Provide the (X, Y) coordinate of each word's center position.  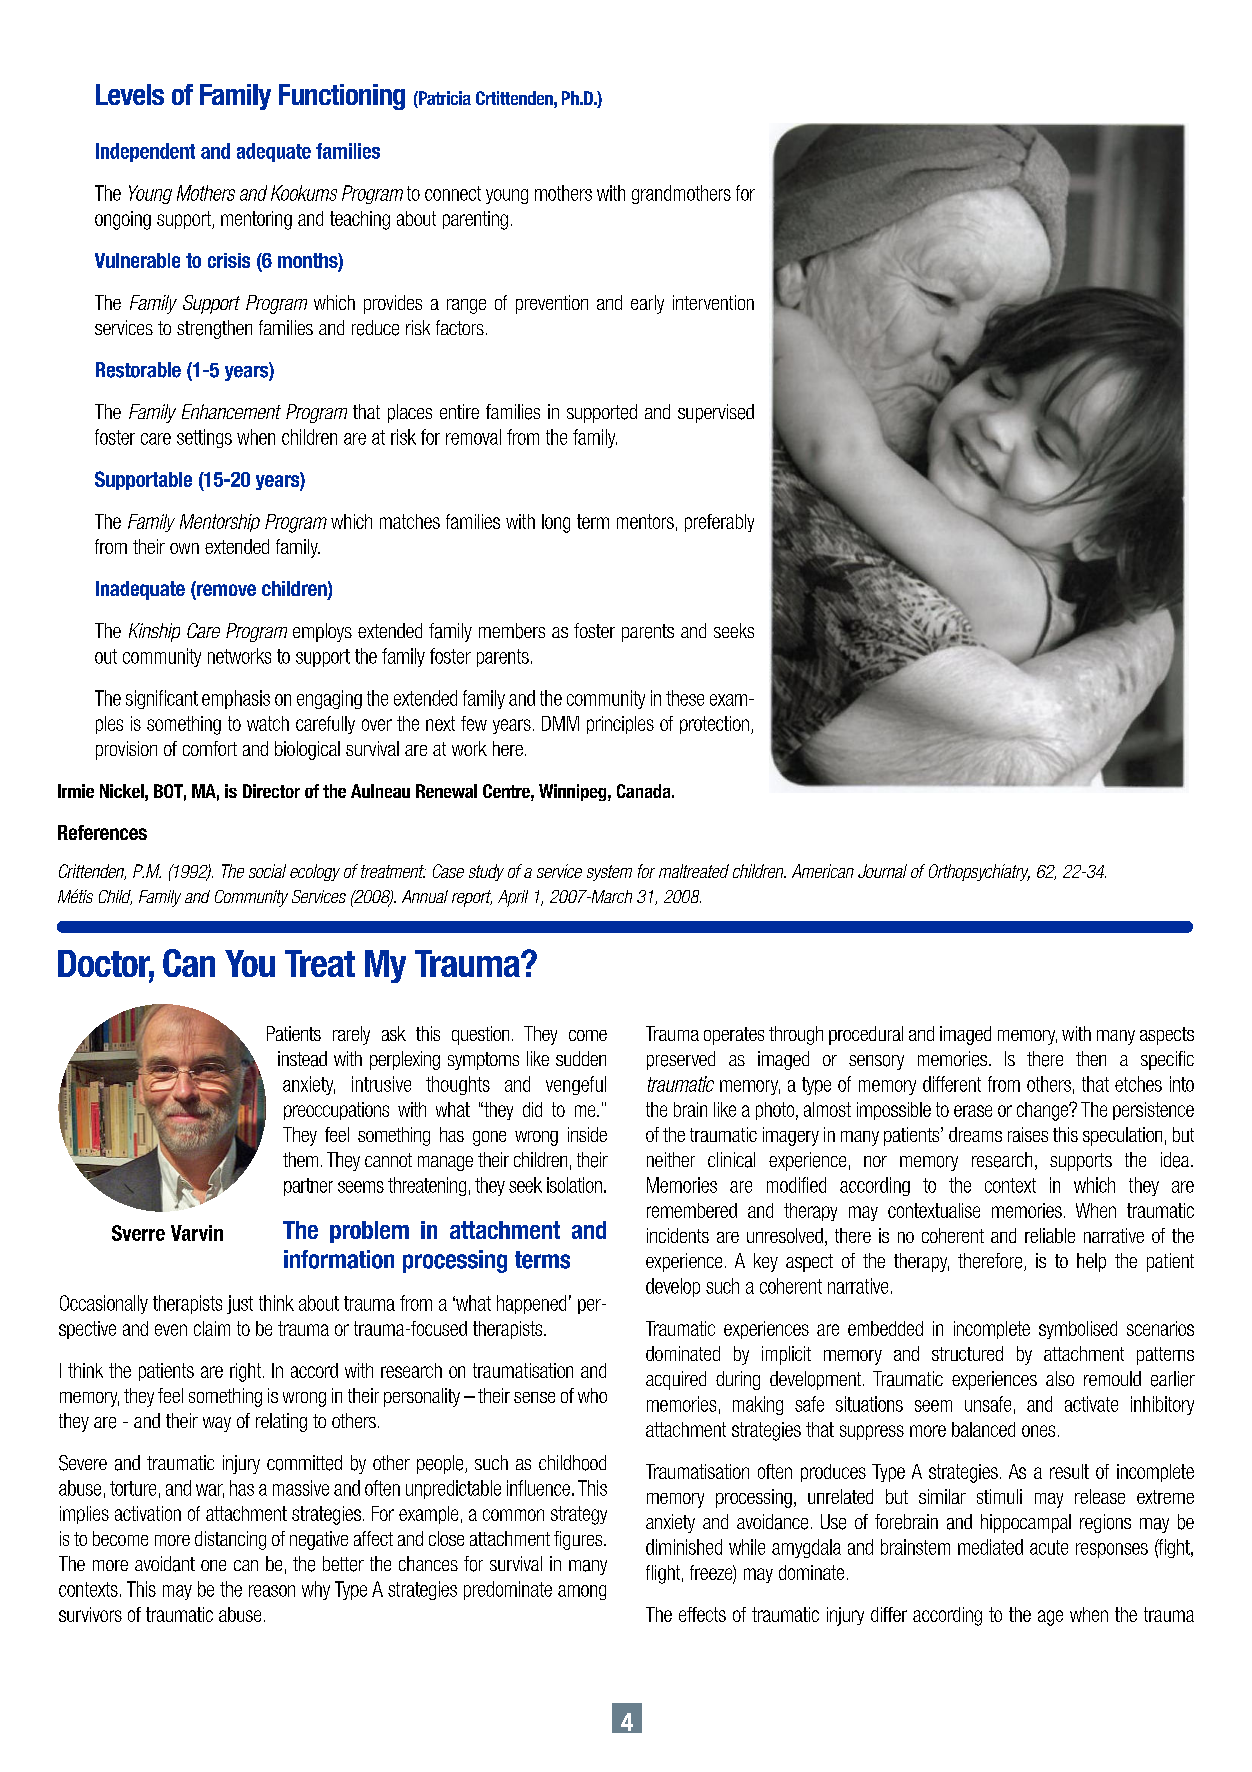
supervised (716, 413)
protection (714, 725)
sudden (581, 1058)
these (685, 698)
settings (204, 438)
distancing (230, 1540)
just (240, 1304)
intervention (713, 302)
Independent (145, 152)
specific (1167, 1060)
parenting (475, 220)
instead (302, 1059)
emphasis (236, 699)
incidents (678, 1235)
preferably (719, 523)
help (1091, 1262)
